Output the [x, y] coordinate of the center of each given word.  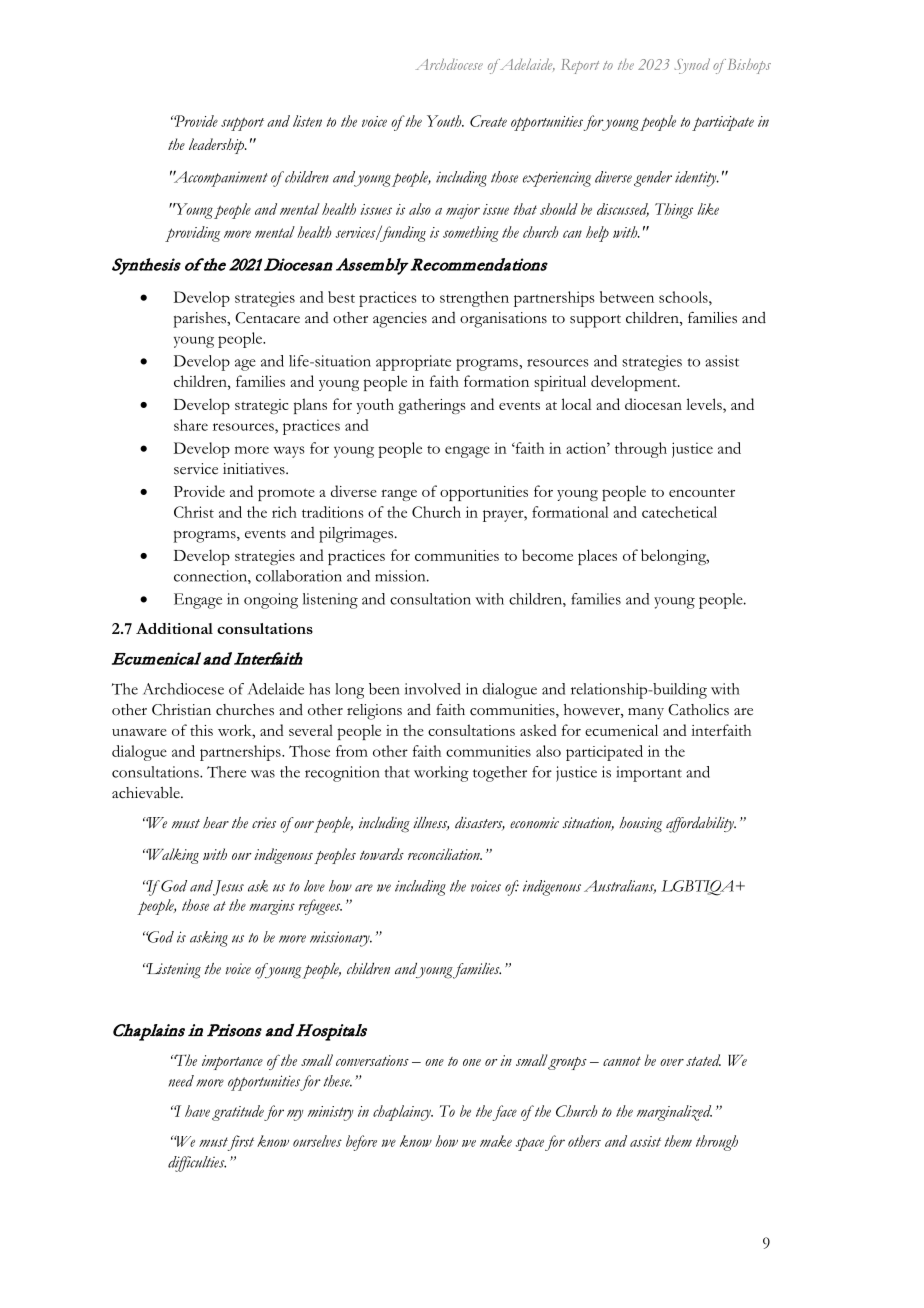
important [649, 774]
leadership [218, 146]
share [191, 425]
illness [431, 824]
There [226, 772]
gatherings [431, 406]
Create [488, 121]
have [197, 1111]
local [576, 404]
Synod [692, 66]
